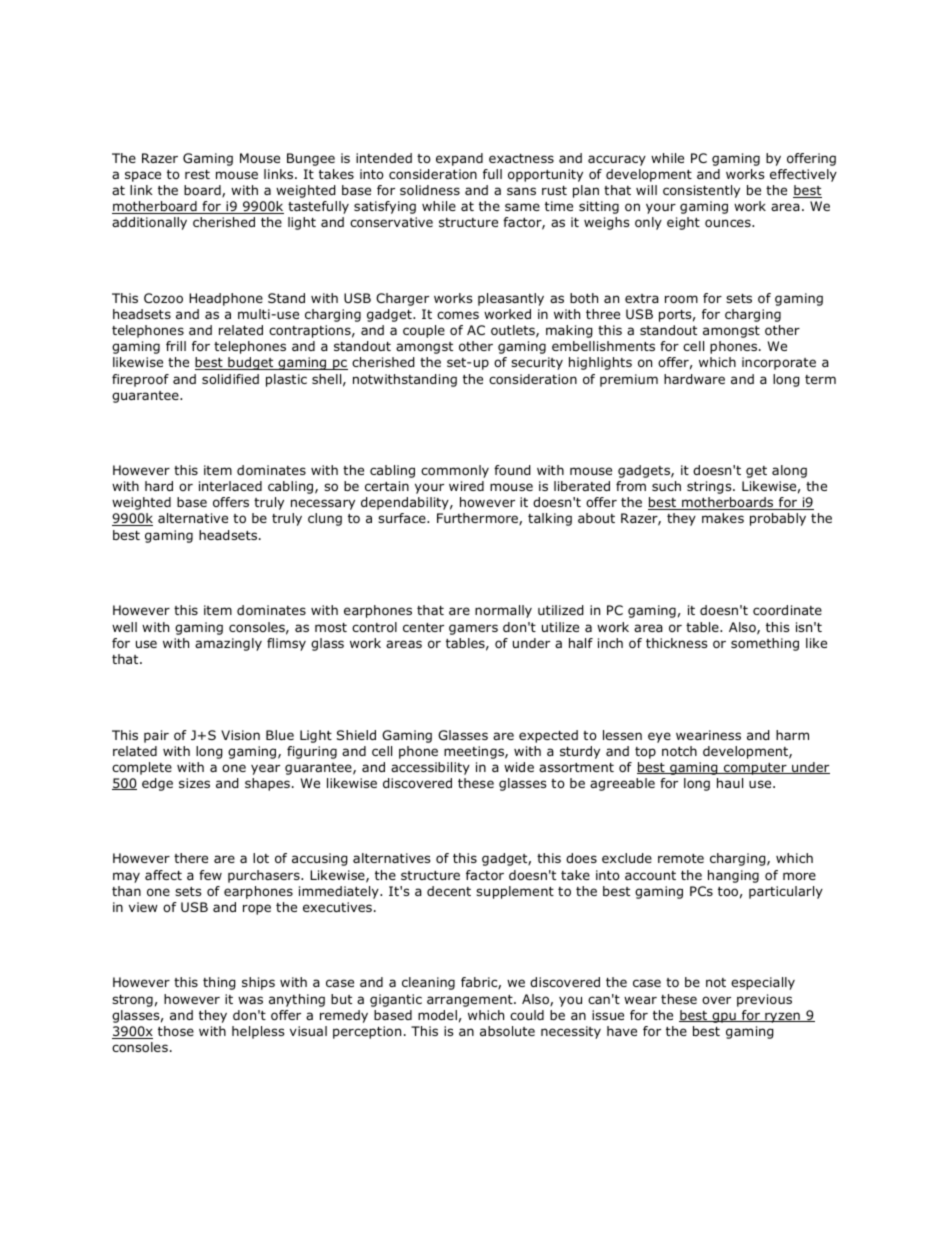  Describe the element at coordinates (430, 768) in the image. I see `accessibility` at that location.
